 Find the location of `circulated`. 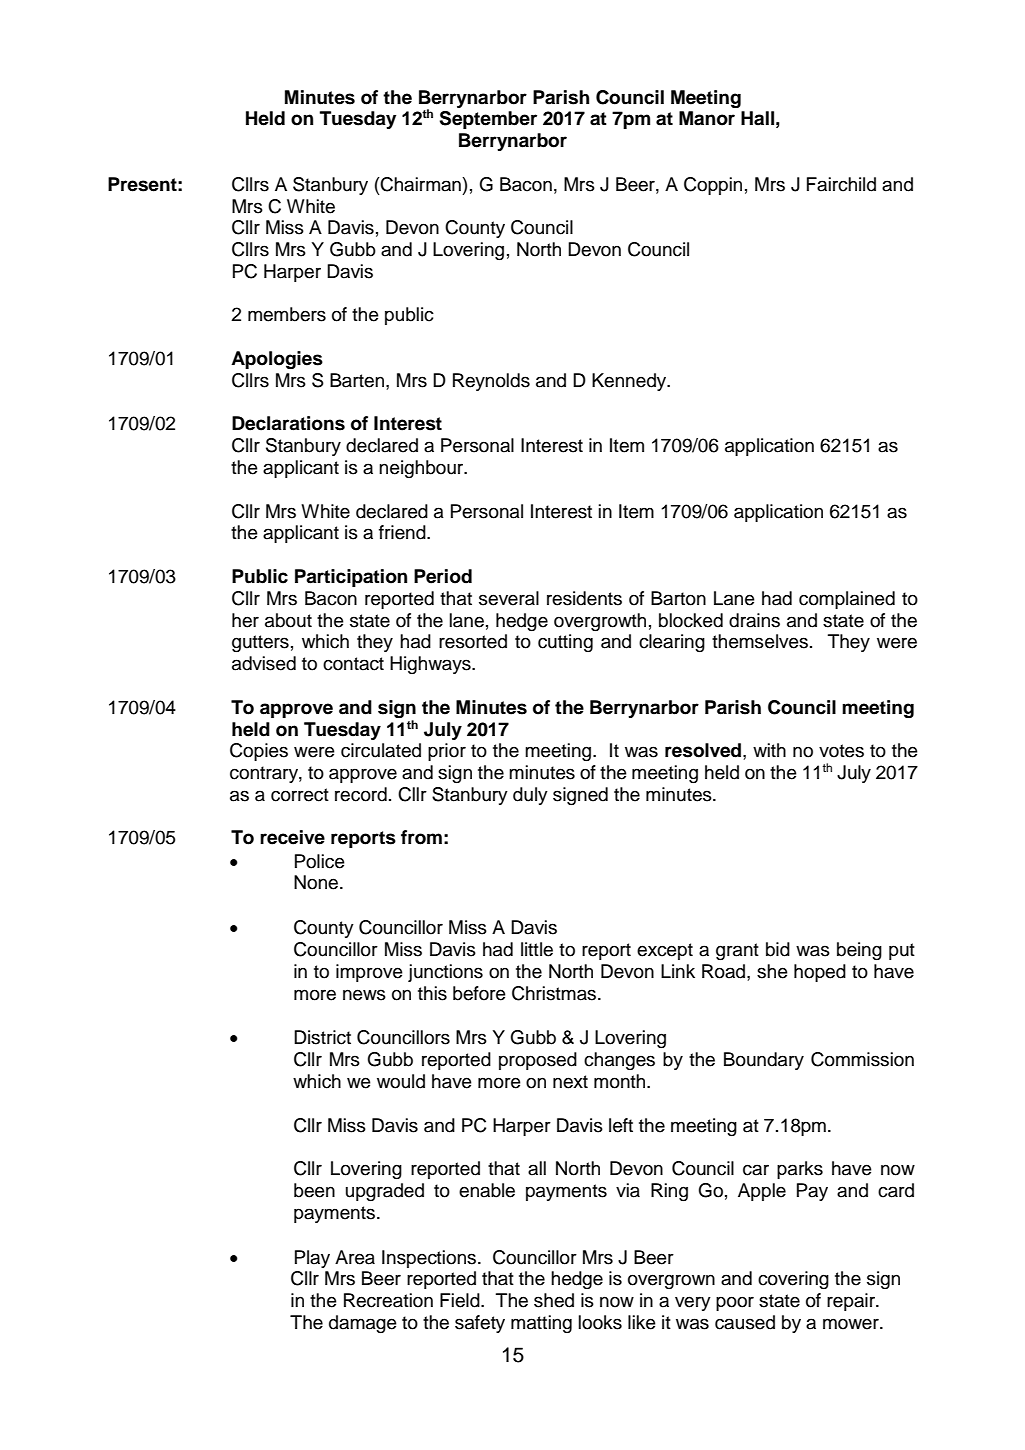

circulated is located at coordinates (381, 750).
